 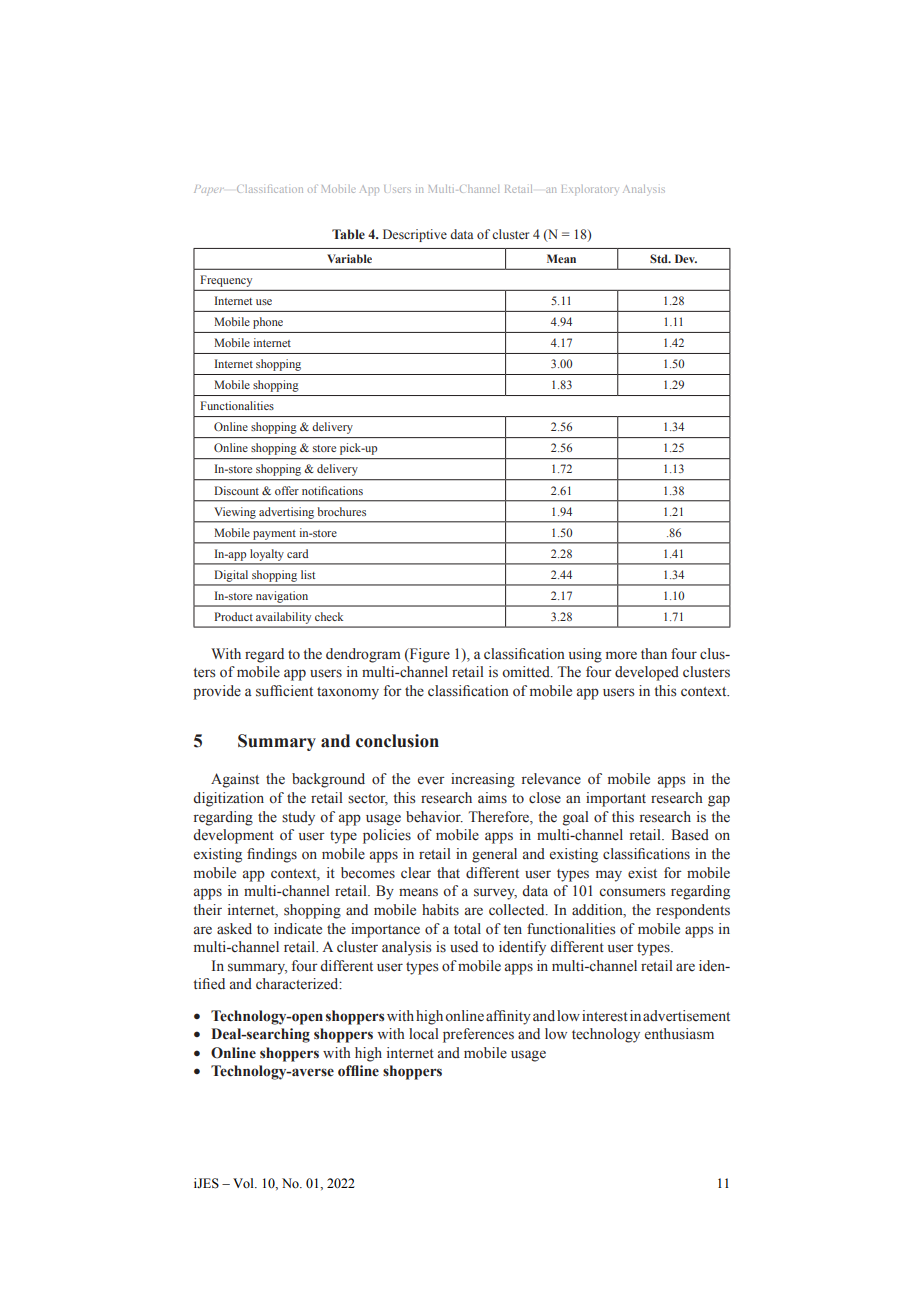 I want to click on sufficient, so click(x=284, y=691).
